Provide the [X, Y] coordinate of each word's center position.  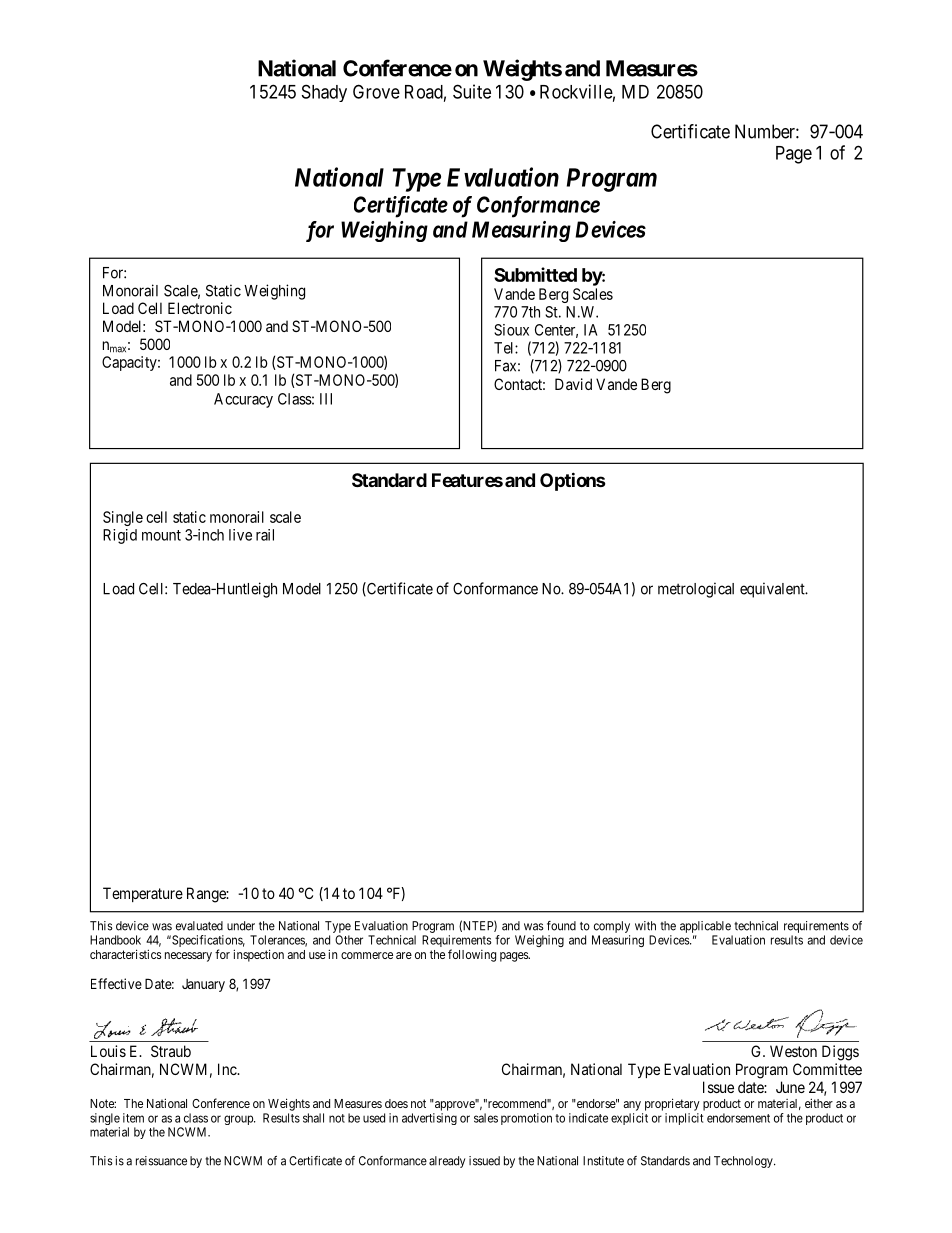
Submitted [535, 274]
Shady [324, 93]
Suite [472, 91]
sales [486, 1118]
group [239, 1120]
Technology [744, 1162]
